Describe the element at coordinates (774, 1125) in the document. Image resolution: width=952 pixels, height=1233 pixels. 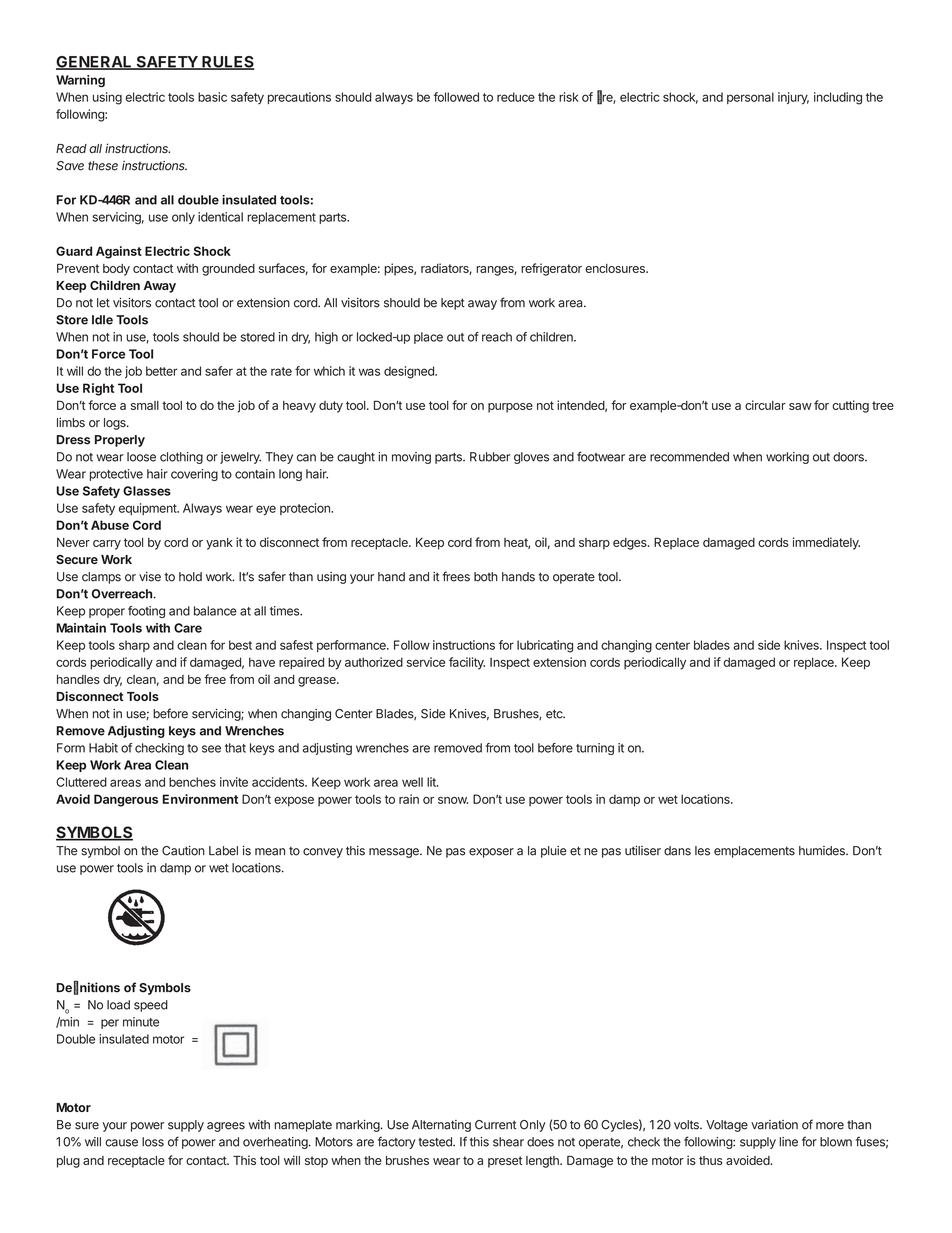
I see `variation` at that location.
